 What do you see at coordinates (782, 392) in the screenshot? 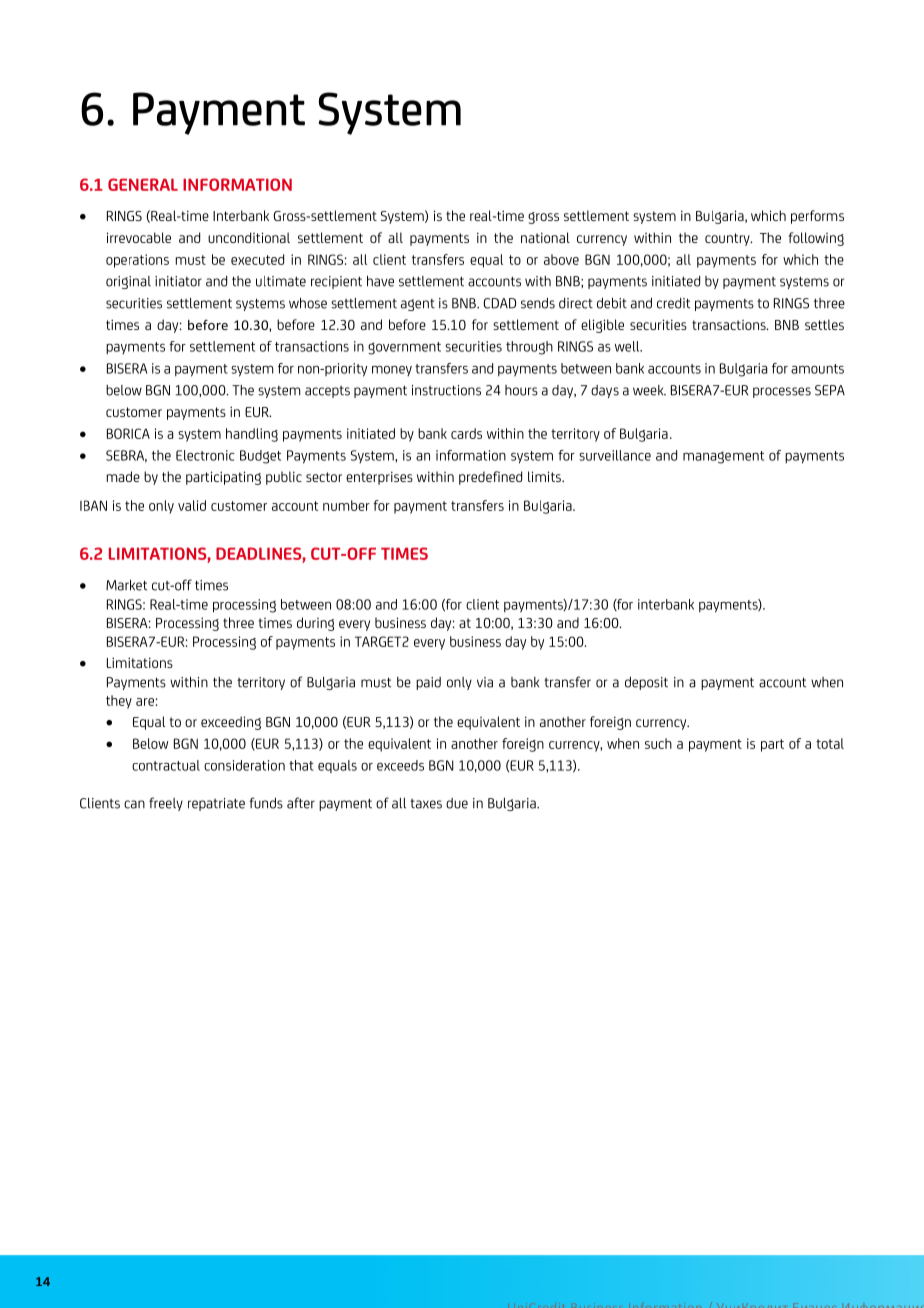
I see `processes` at bounding box center [782, 392].
